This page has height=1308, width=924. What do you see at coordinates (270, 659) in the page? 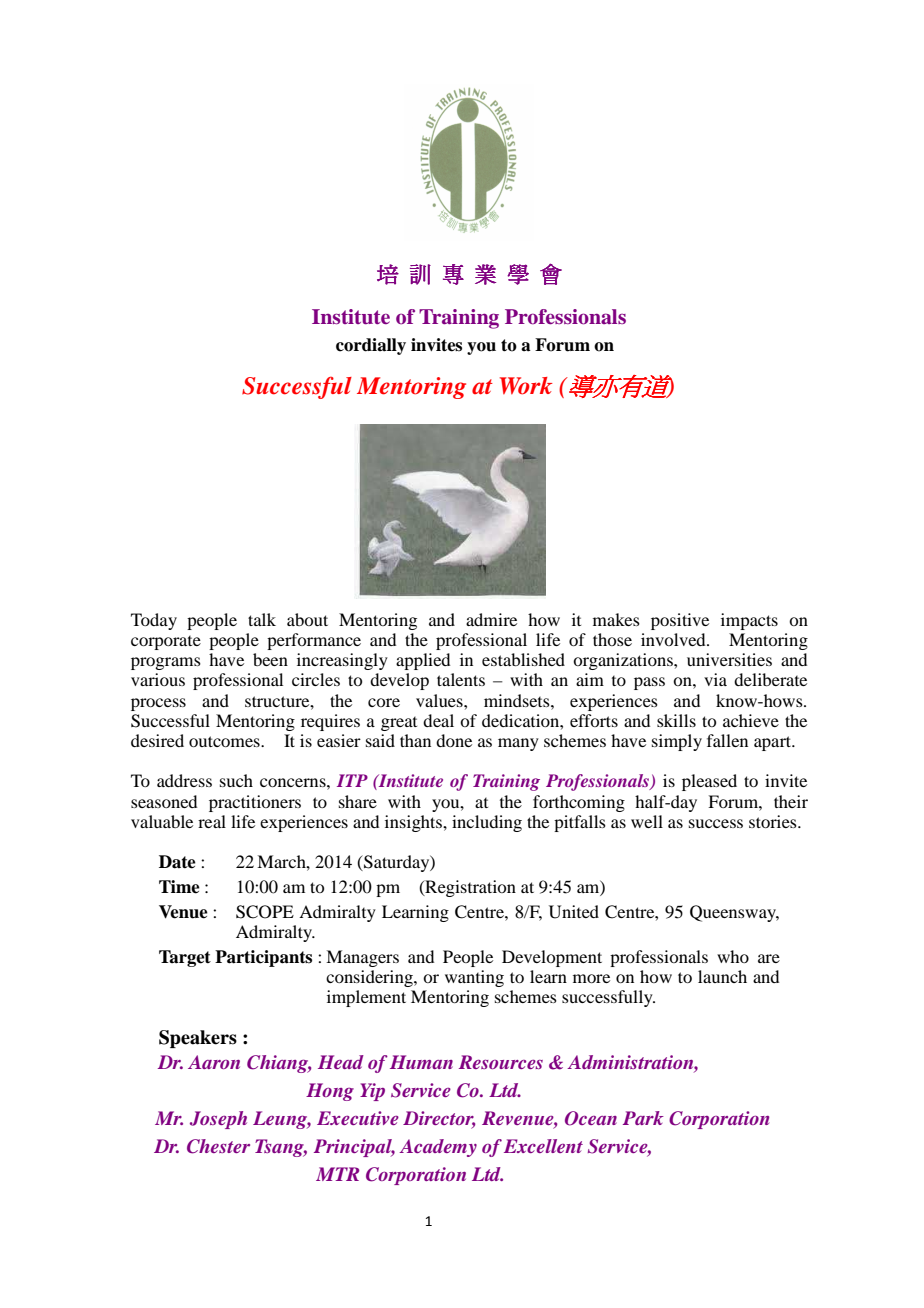
I see `been` at bounding box center [270, 659].
